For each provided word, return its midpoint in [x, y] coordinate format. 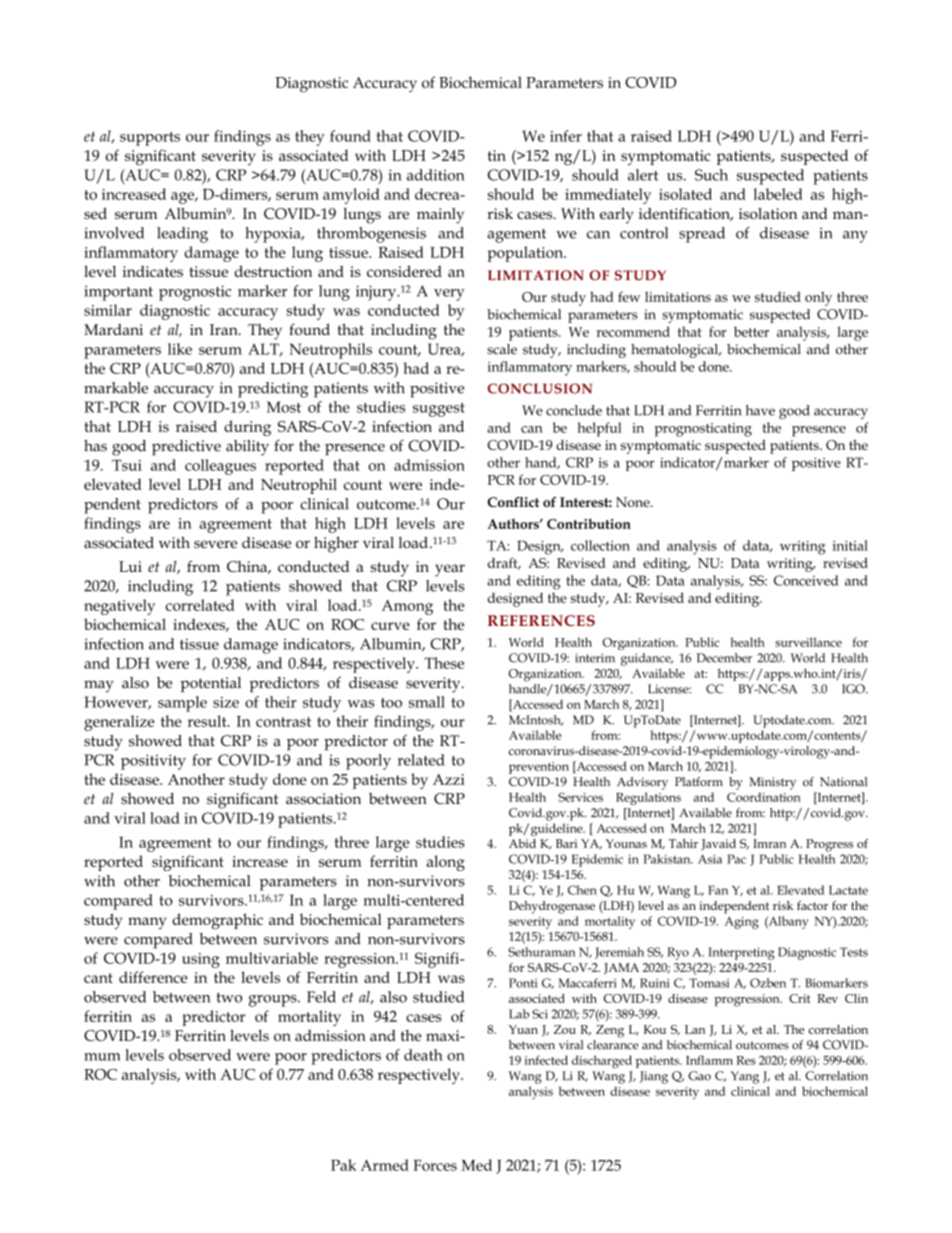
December [724, 658]
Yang [745, 1077]
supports [150, 139]
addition [436, 175]
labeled [778, 194]
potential [211, 684]
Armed [385, 1165]
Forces [435, 1165]
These [444, 663]
